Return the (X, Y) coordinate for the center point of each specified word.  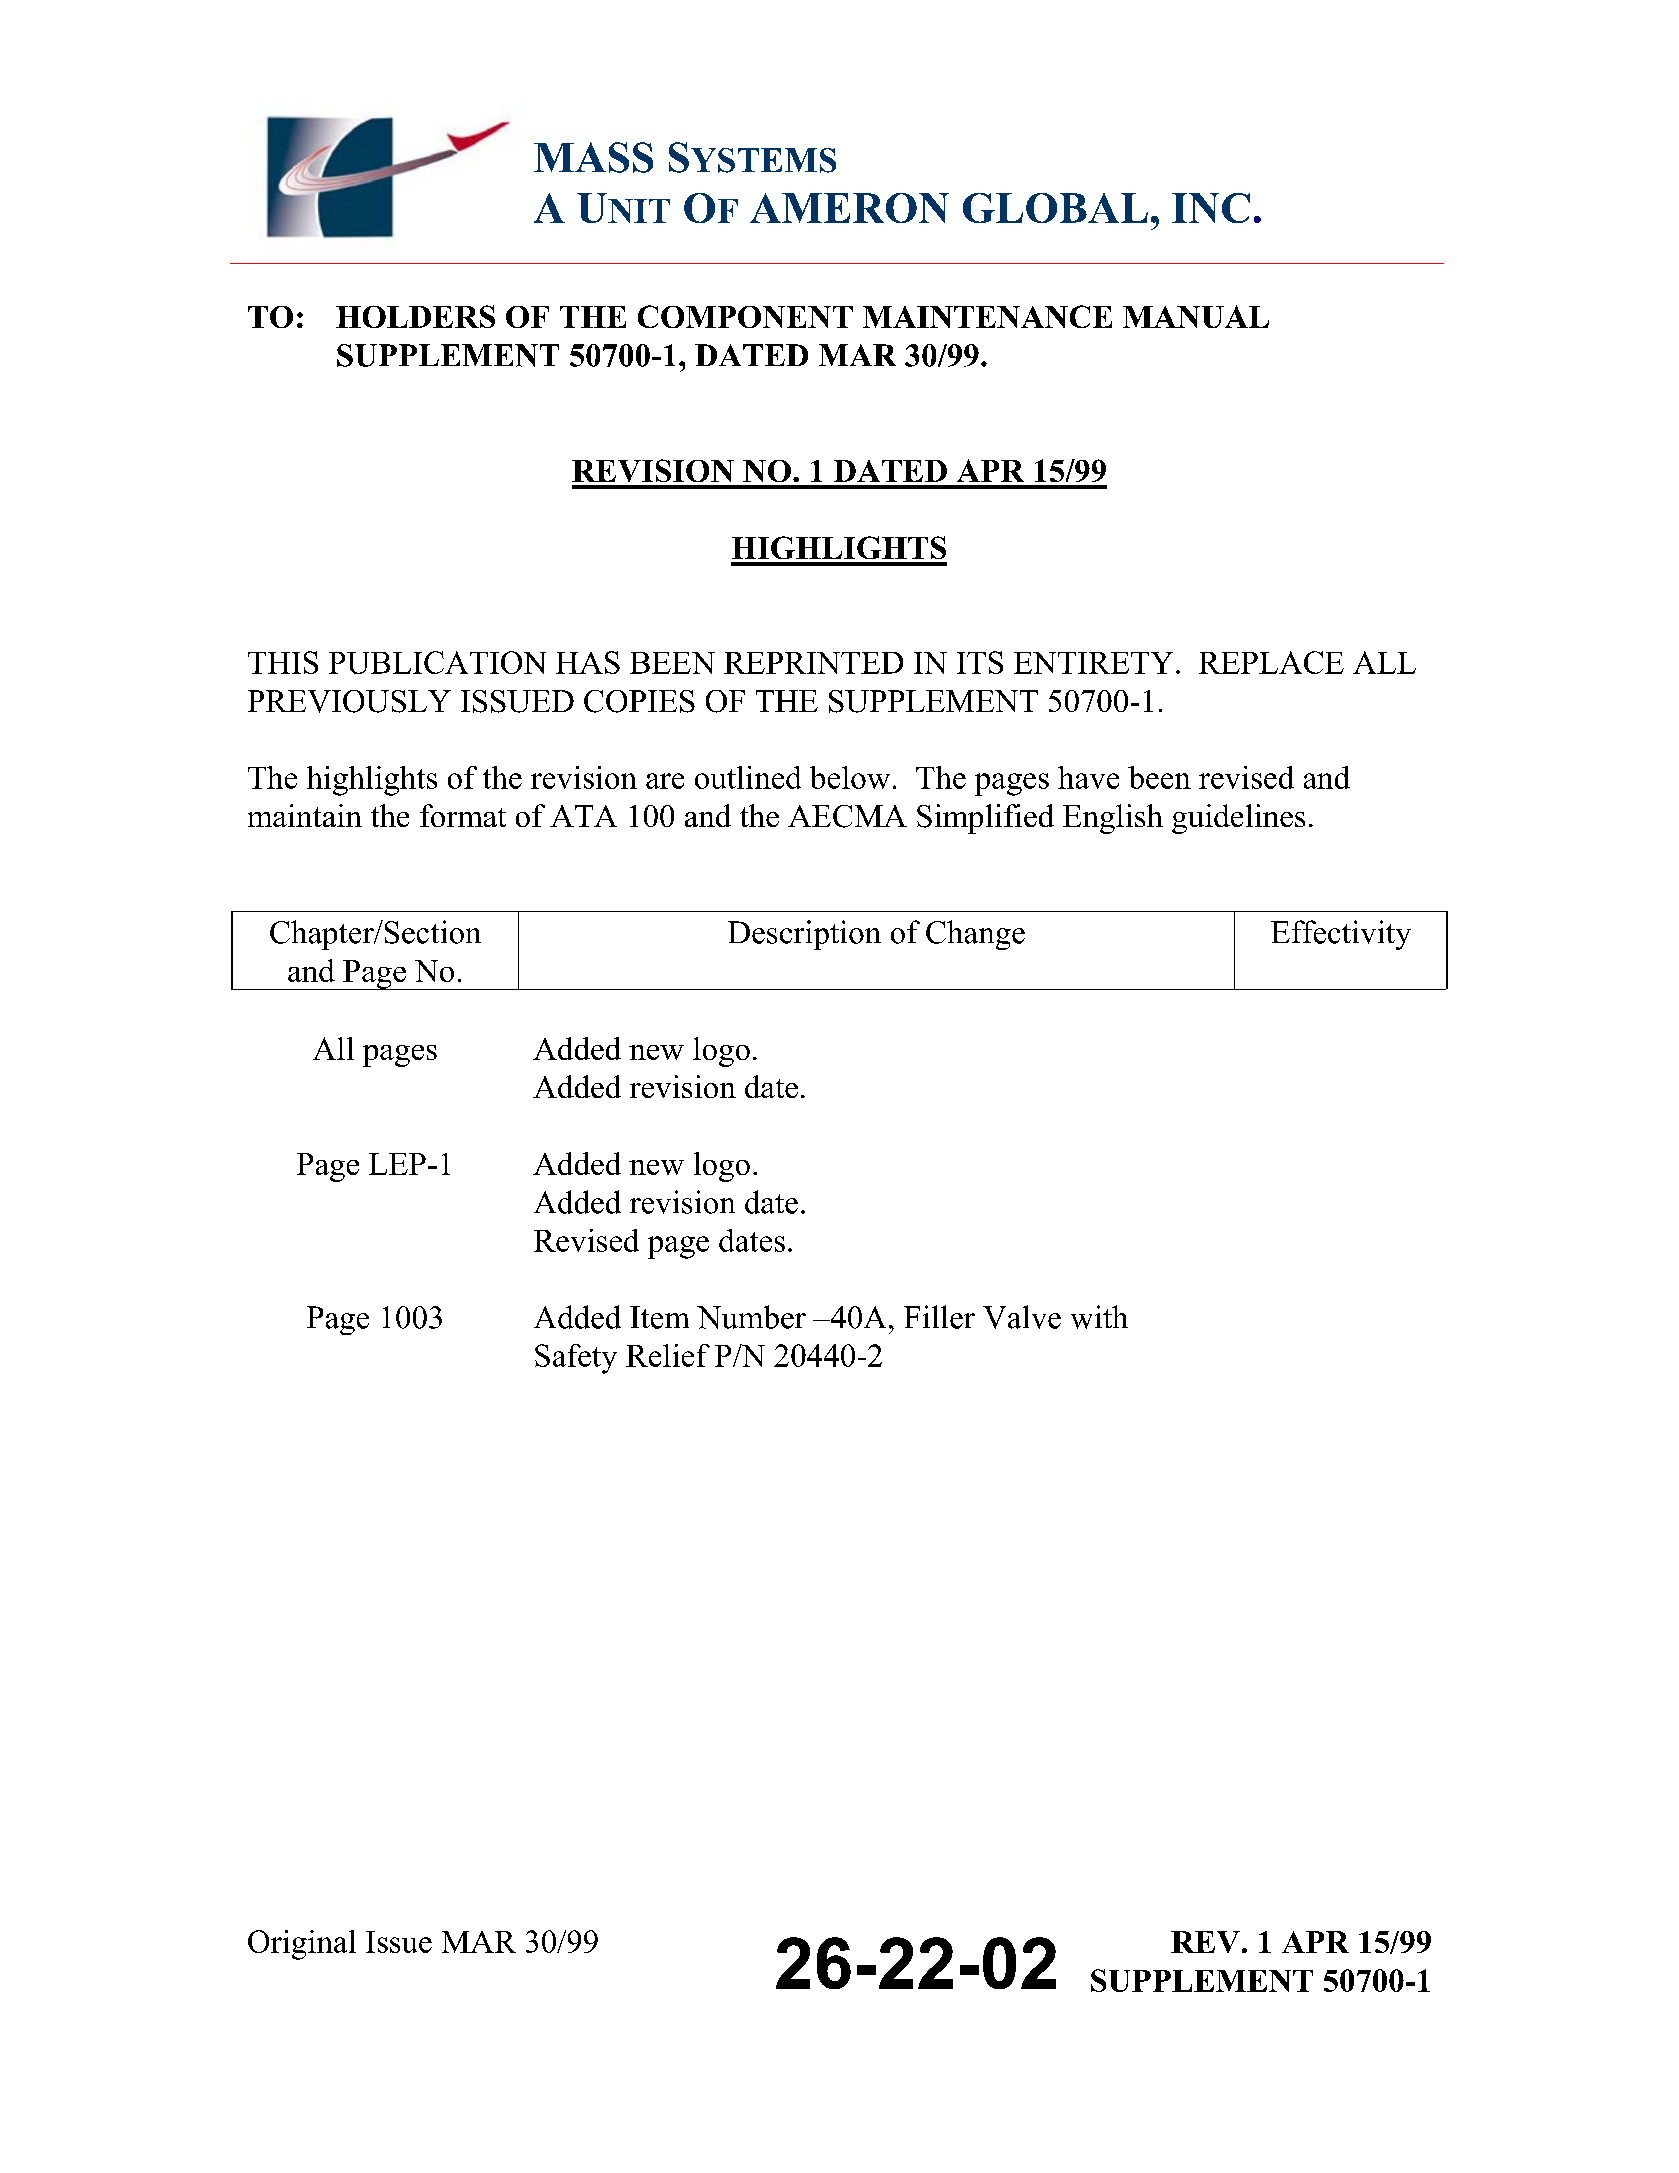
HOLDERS (415, 316)
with (1099, 1317)
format (463, 815)
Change (975, 935)
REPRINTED (813, 663)
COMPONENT (745, 316)
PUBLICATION (437, 662)
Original (302, 1945)
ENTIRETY (1093, 663)
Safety (576, 1359)
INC (1211, 208)
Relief (668, 1355)
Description (804, 935)
